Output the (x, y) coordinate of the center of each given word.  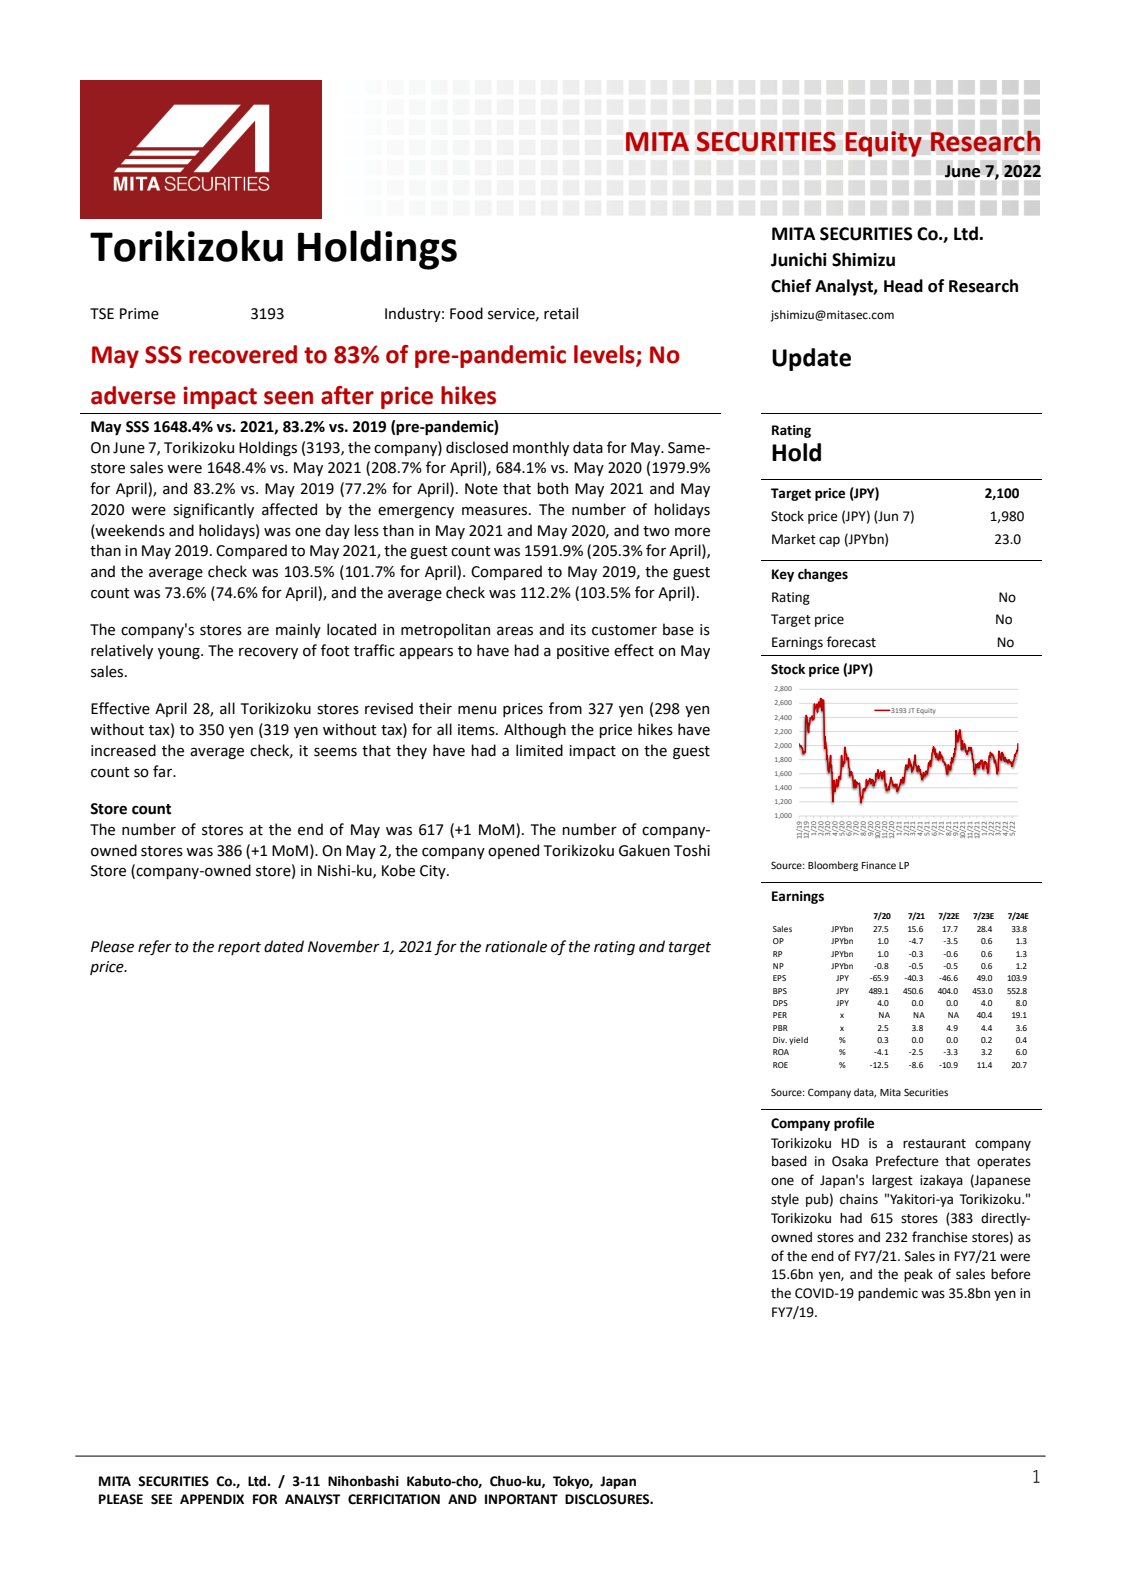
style (785, 1200)
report (239, 948)
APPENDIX (212, 1499)
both (552, 488)
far (164, 771)
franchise (940, 1237)
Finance (879, 865)
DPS (780, 1003)
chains (859, 1199)
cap (829, 541)
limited (539, 750)
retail (561, 313)
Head (903, 286)
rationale (516, 946)
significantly (213, 510)
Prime (139, 314)
